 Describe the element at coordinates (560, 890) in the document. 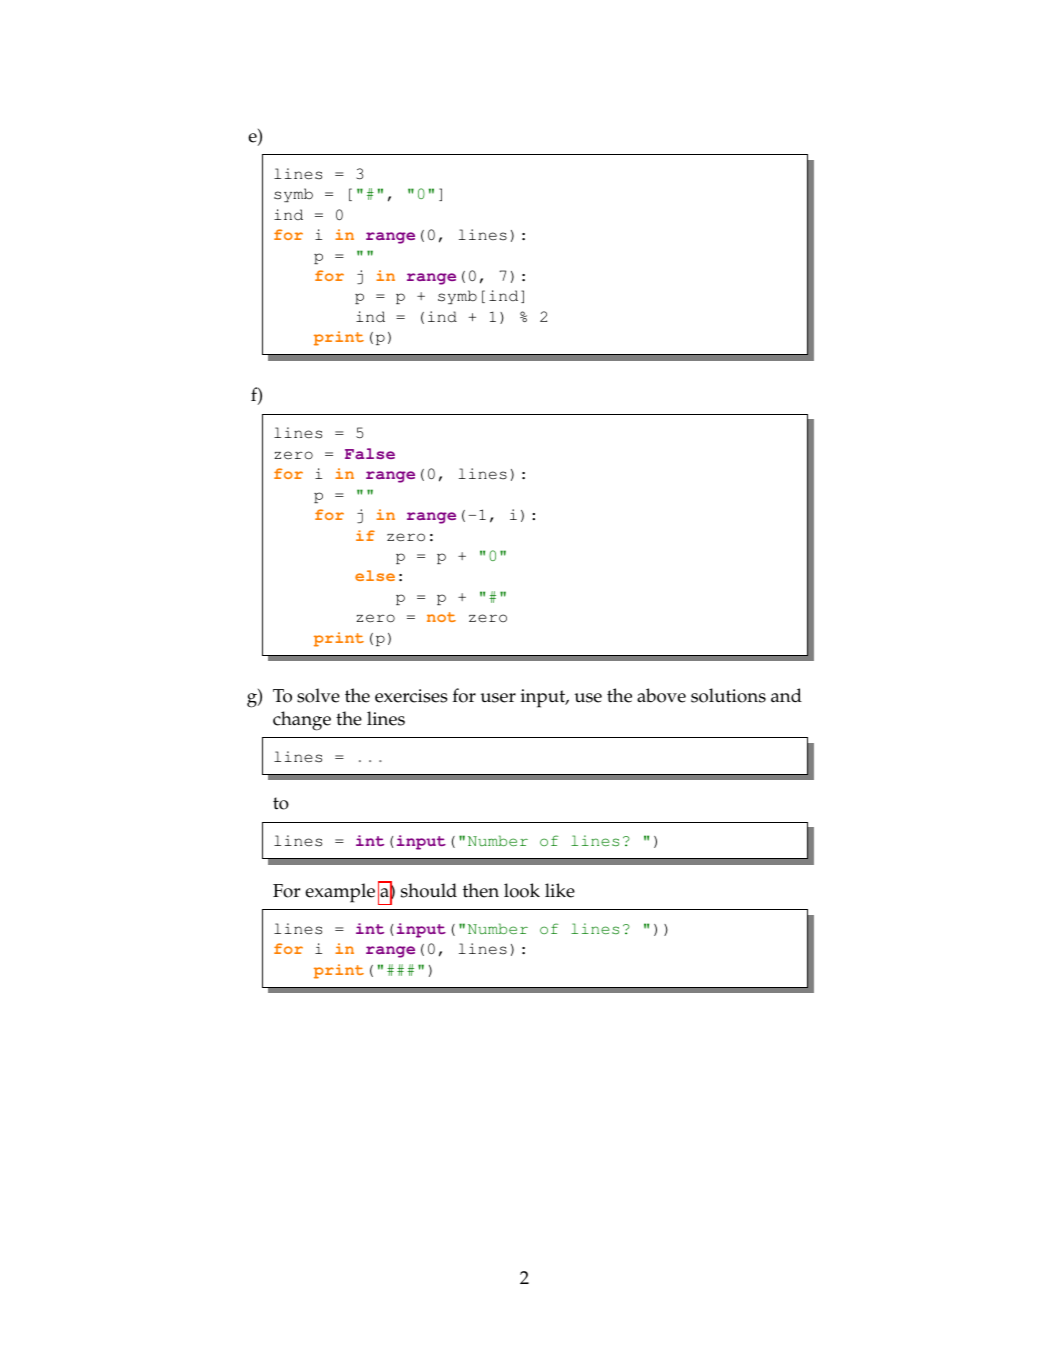

I see `like` at that location.
